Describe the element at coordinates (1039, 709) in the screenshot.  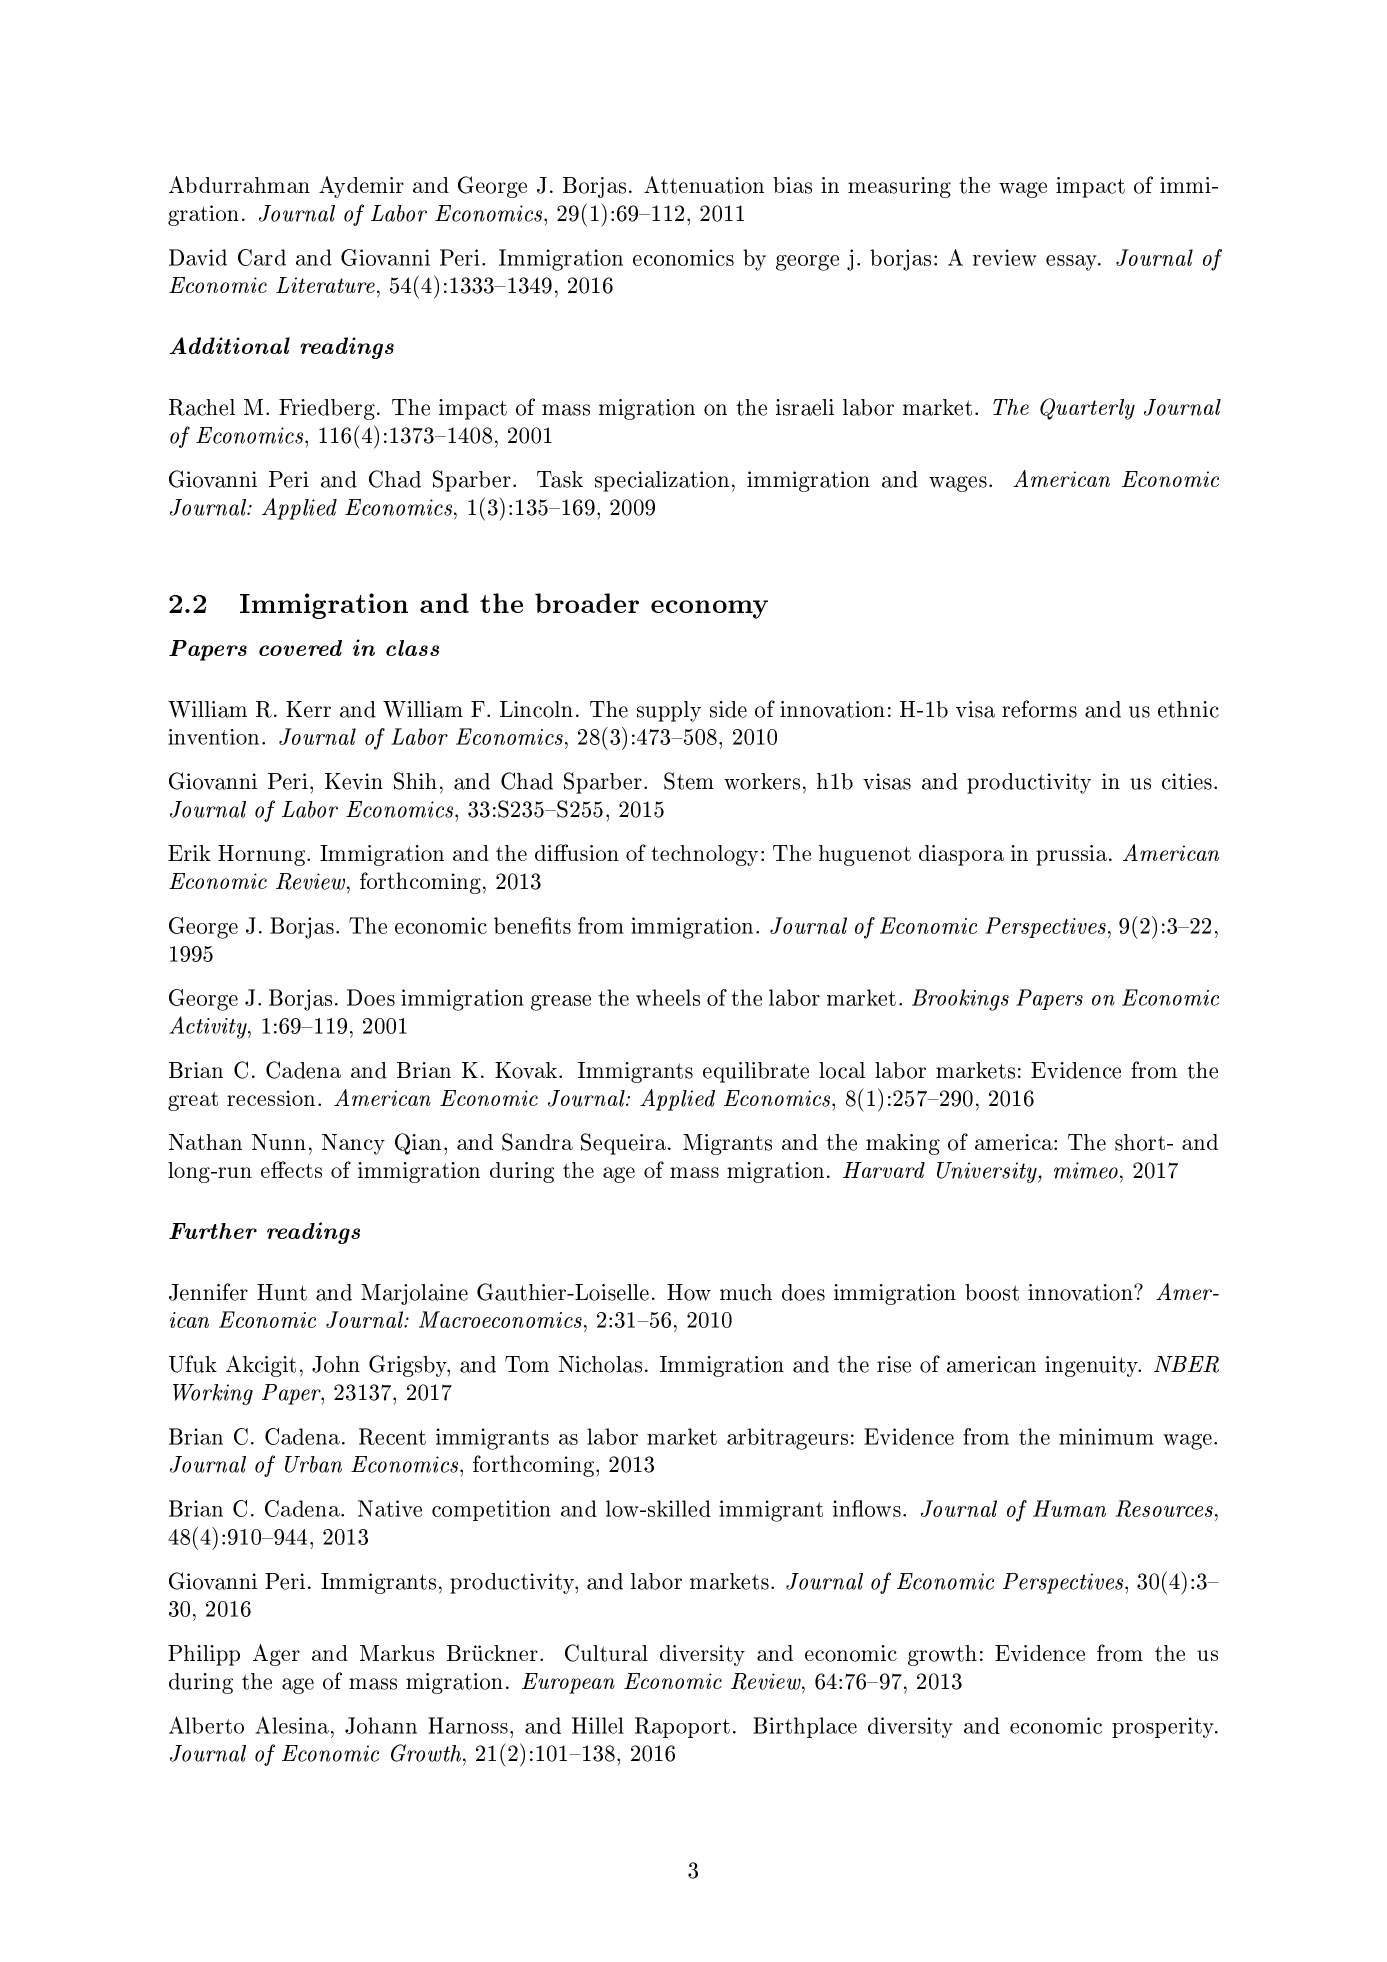
I see `reforms` at that location.
